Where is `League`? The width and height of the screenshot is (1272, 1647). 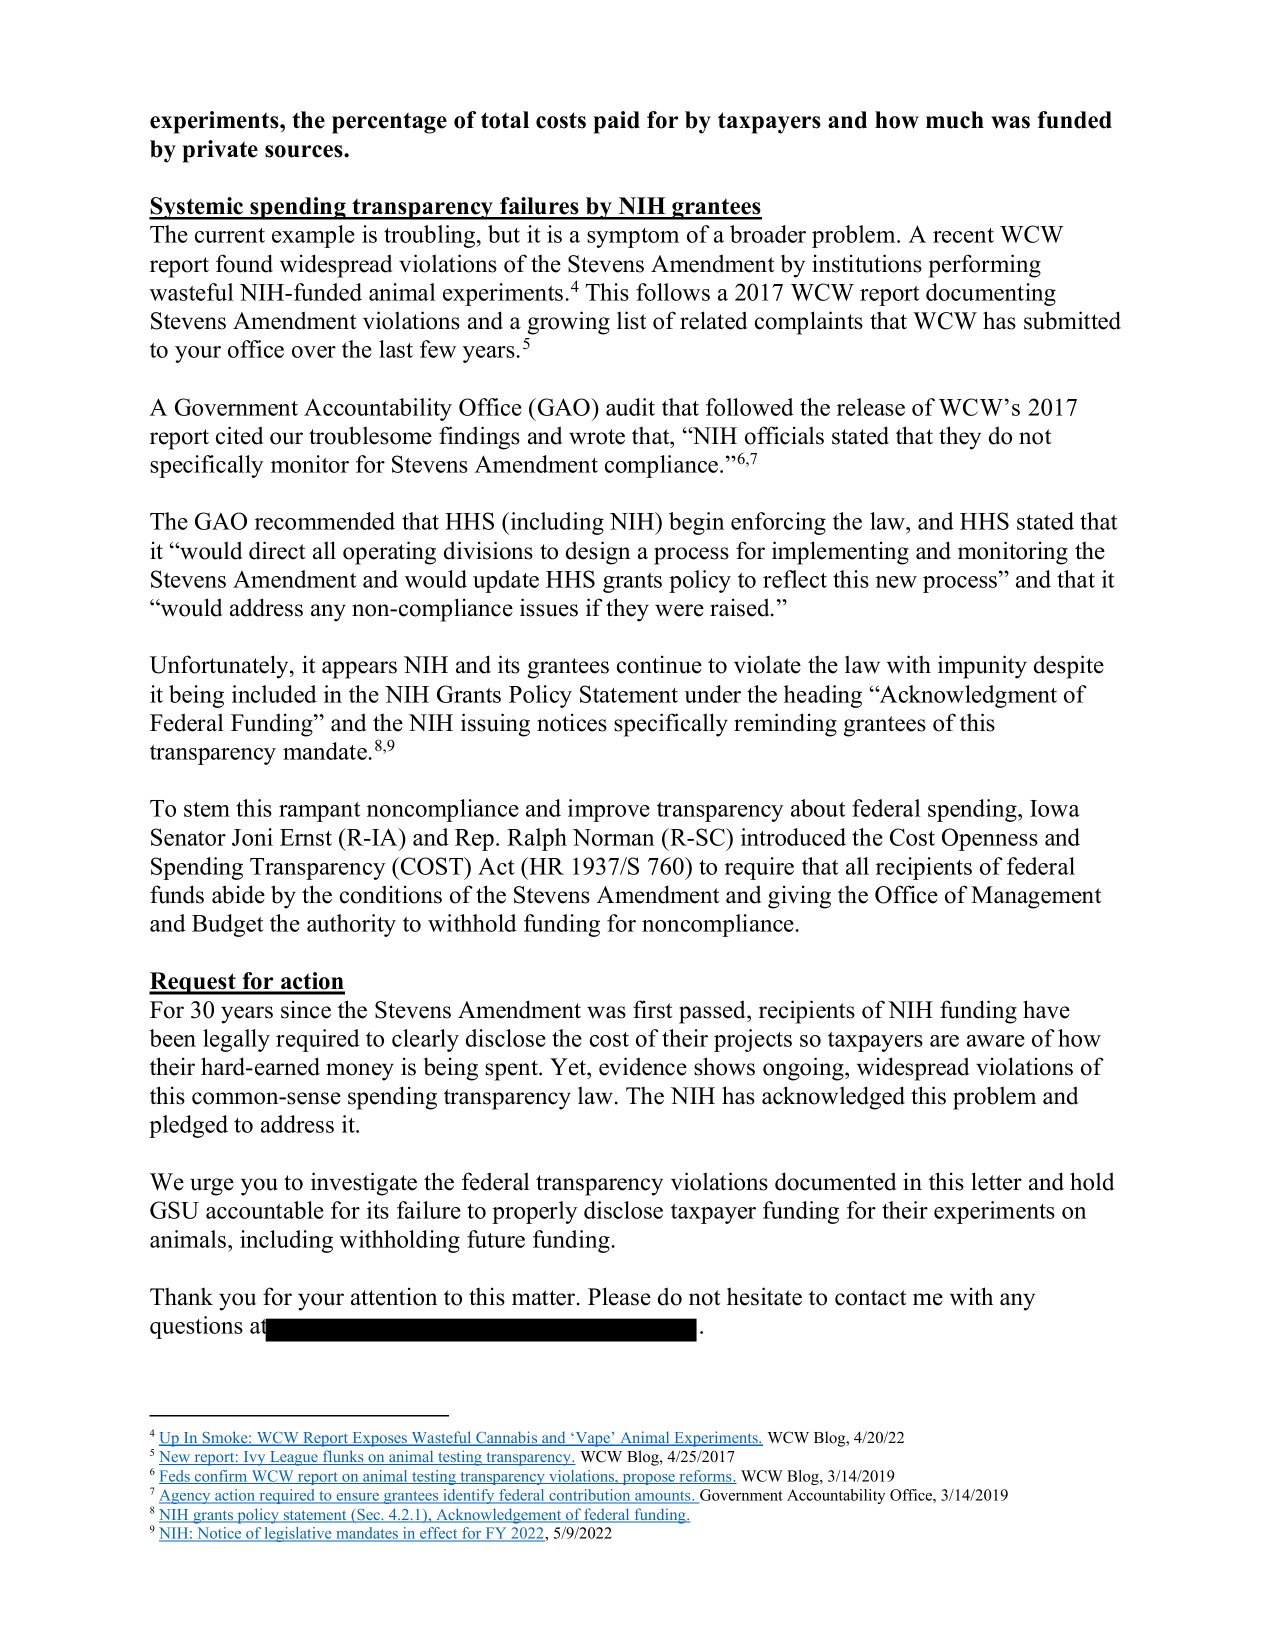
League is located at coordinates (294, 1458).
